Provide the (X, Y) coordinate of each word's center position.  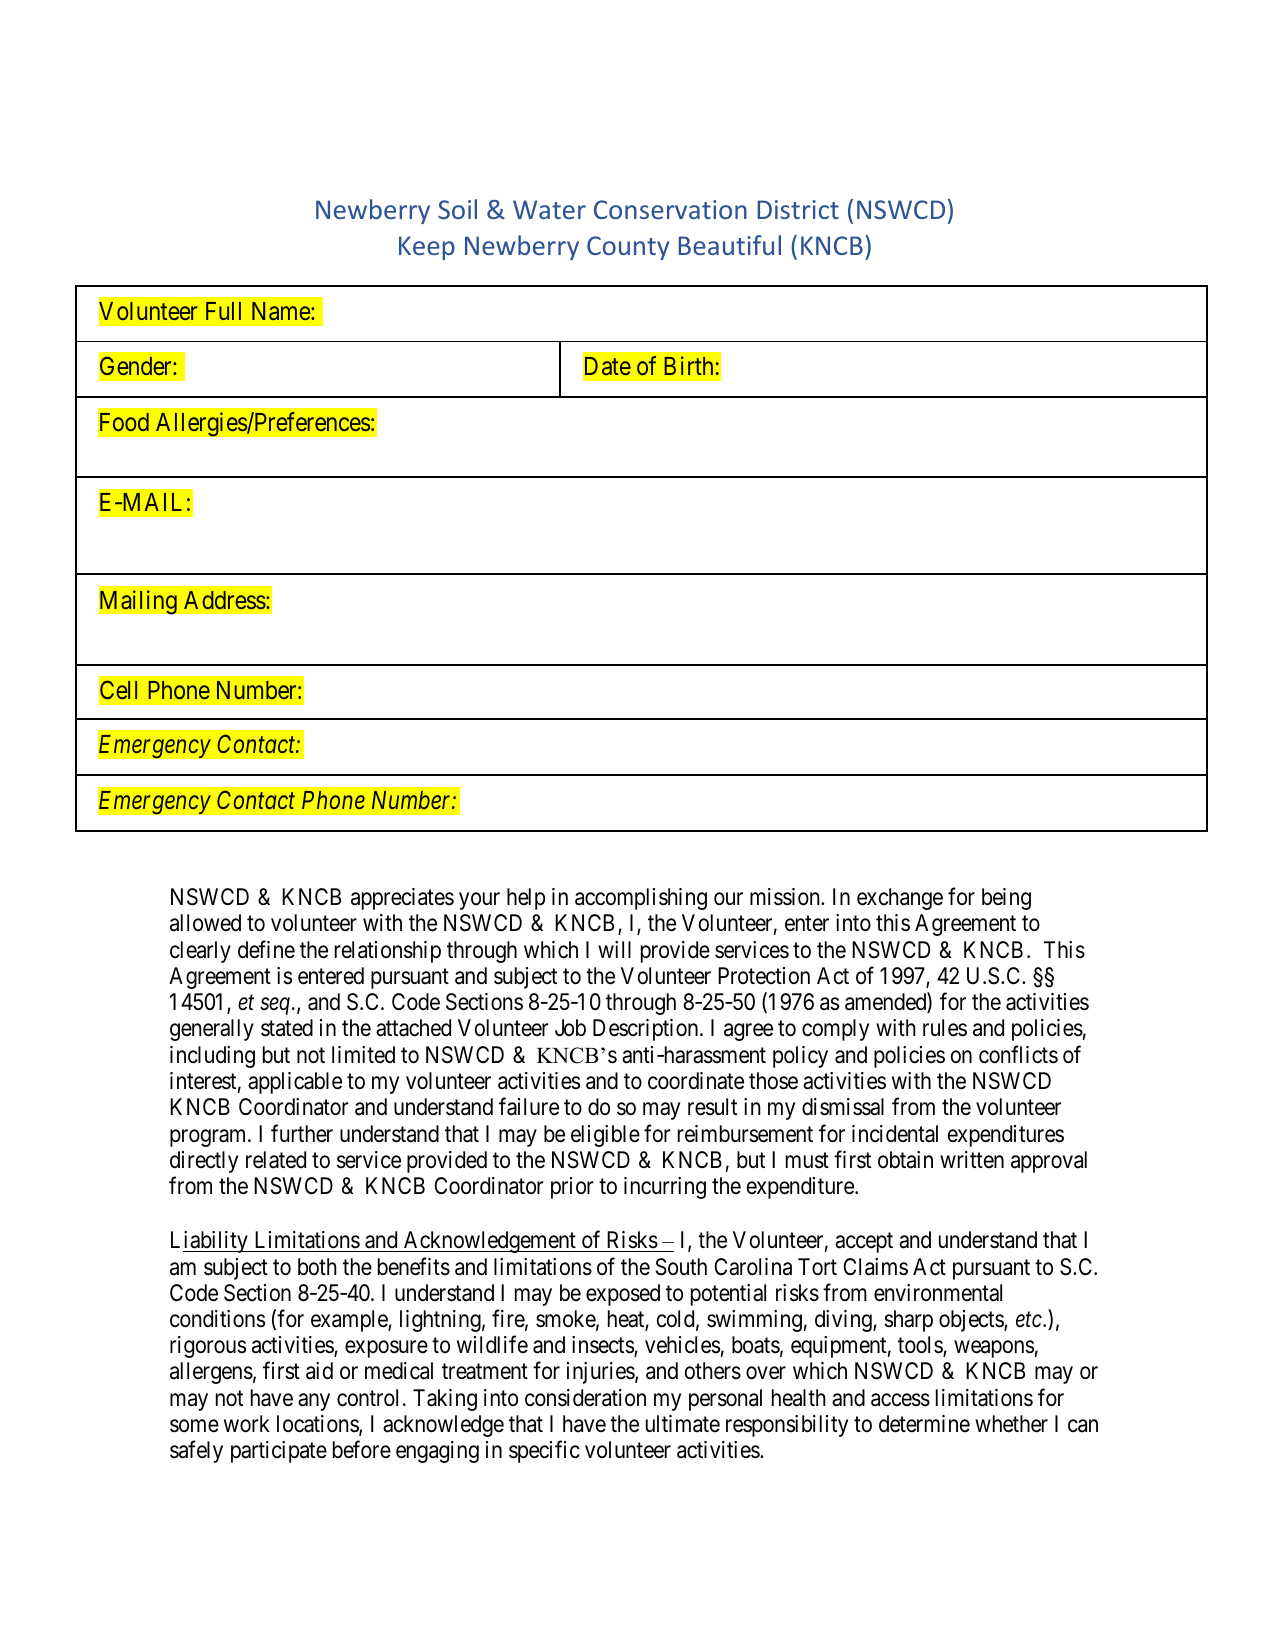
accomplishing (641, 899)
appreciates (402, 899)
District (798, 209)
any (314, 1402)
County (628, 248)
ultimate (683, 1424)
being (1006, 899)
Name (282, 311)
